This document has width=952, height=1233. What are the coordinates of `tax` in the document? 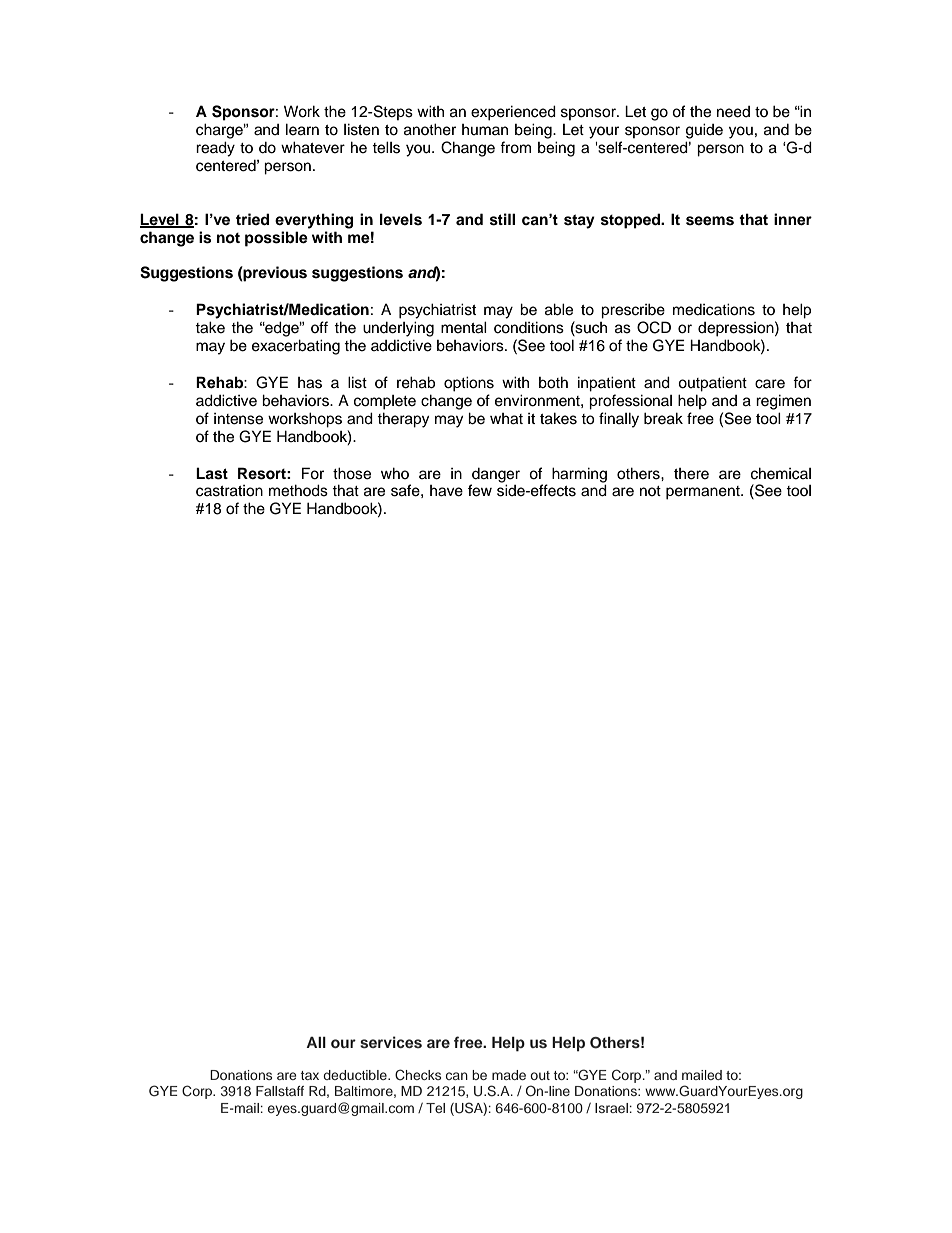 It's located at (310, 1075).
